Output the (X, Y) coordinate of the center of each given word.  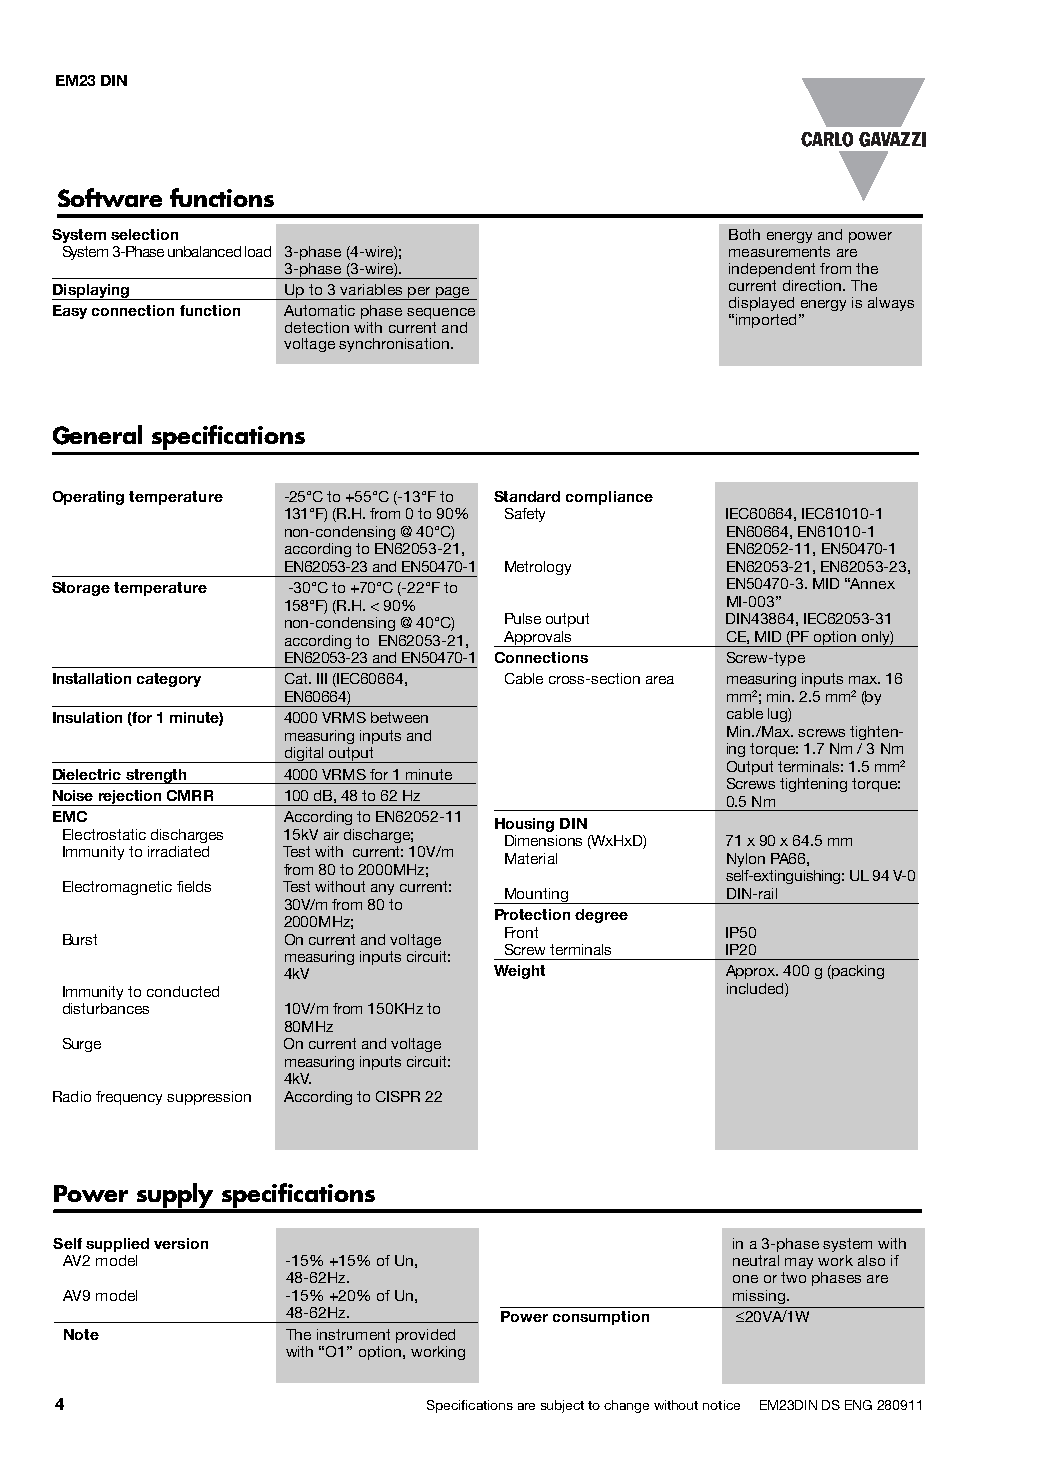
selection (144, 234)
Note (81, 1334)
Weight (519, 972)
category (169, 680)
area (660, 680)
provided (425, 1336)
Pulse (523, 618)
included (756, 990)
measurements (779, 251)
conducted (183, 991)
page (452, 293)
